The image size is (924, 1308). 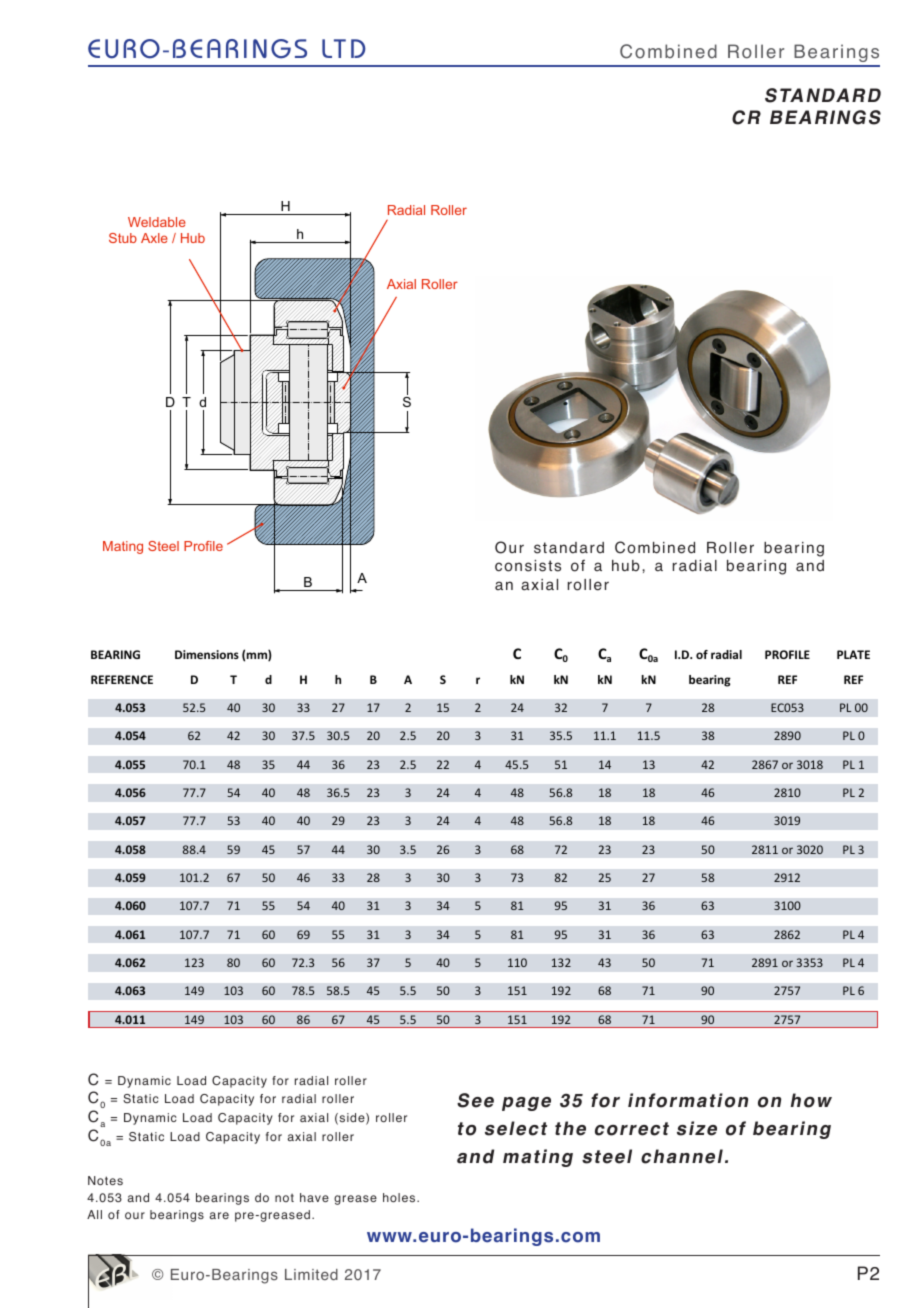 What do you see at coordinates (853, 654) in the page?
I see `PLATE` at bounding box center [853, 654].
